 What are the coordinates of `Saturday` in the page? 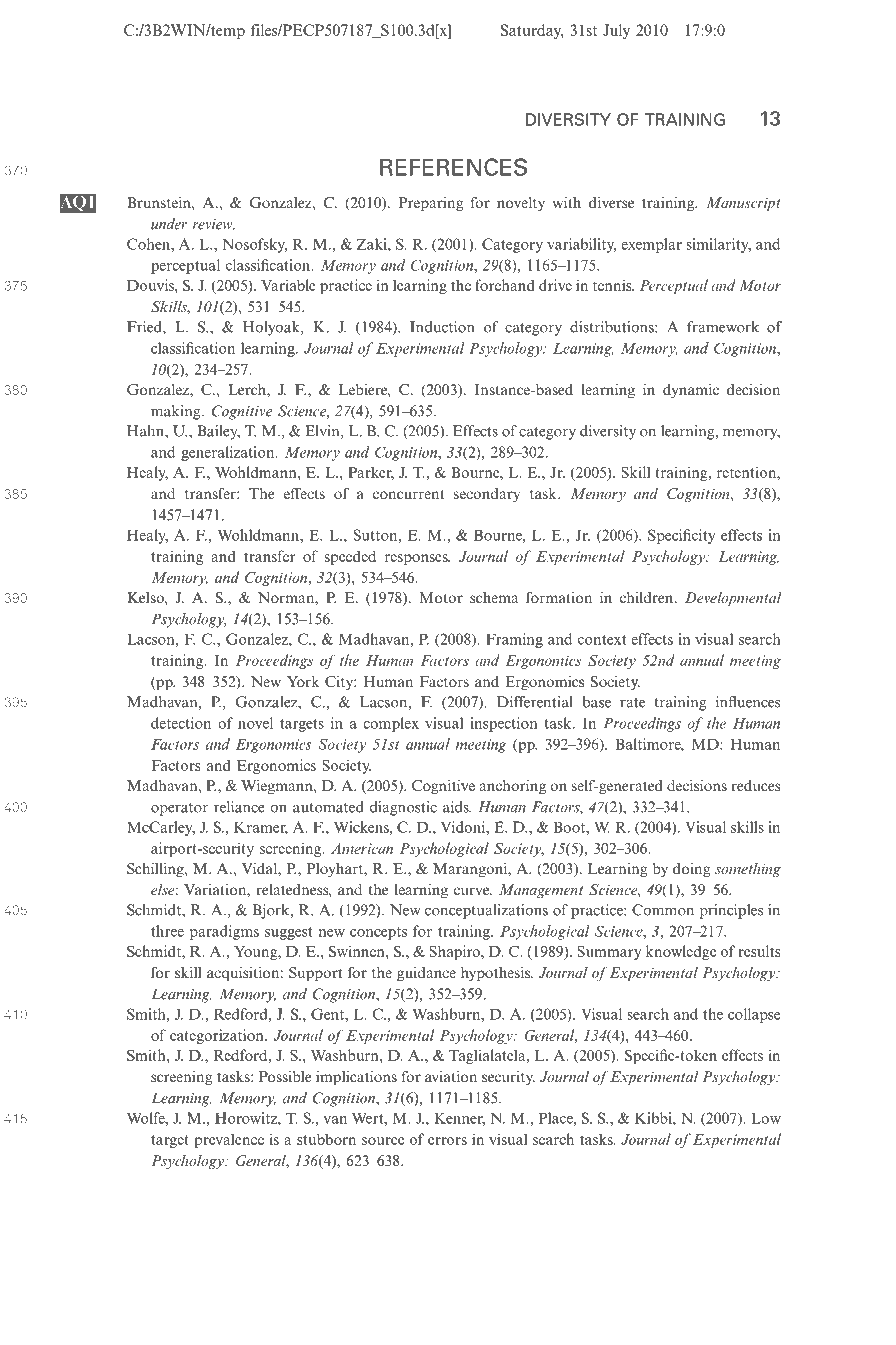 It's located at (532, 31).
